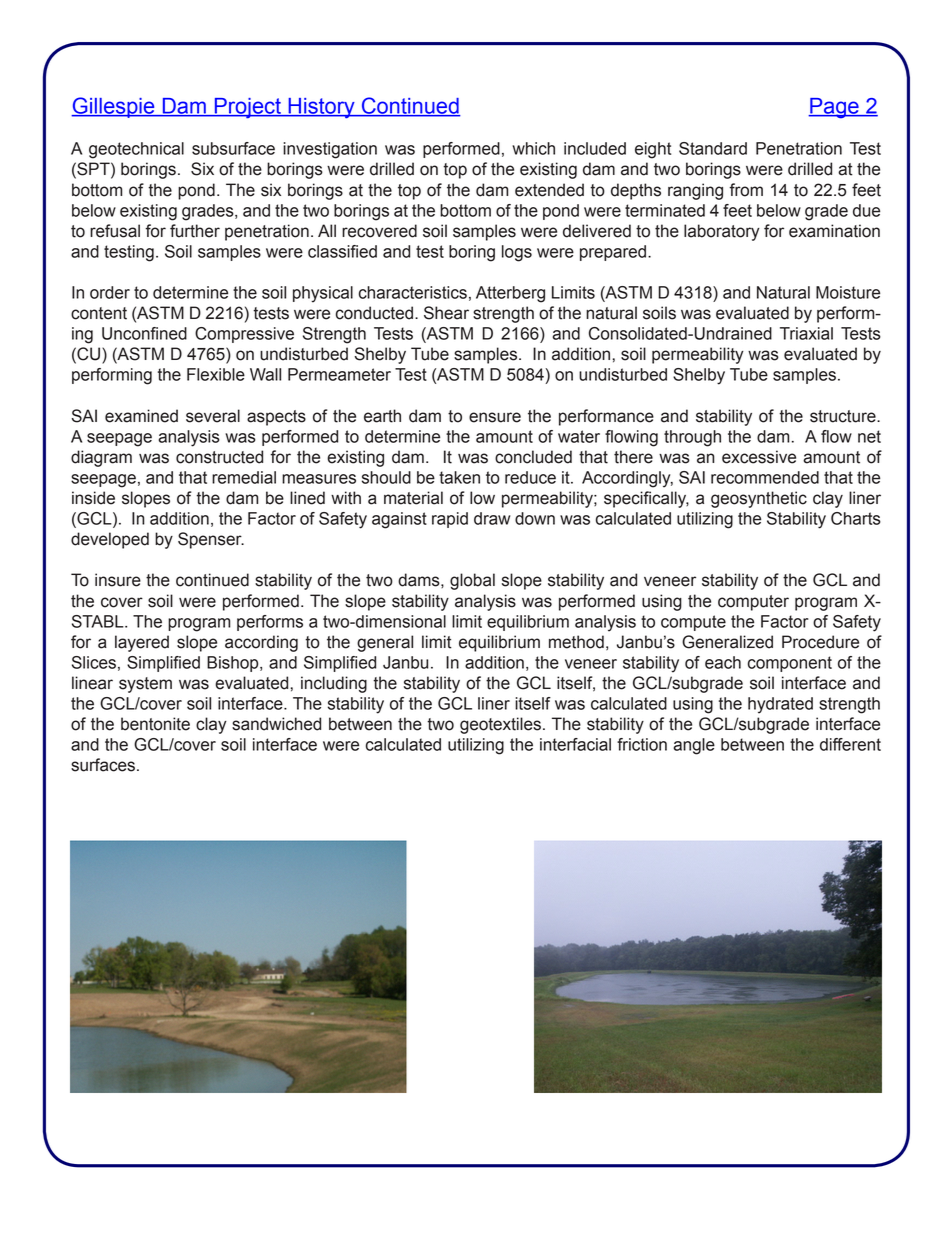 The image size is (952, 1233). What do you see at coordinates (533, 148) in the screenshot?
I see `which` at bounding box center [533, 148].
